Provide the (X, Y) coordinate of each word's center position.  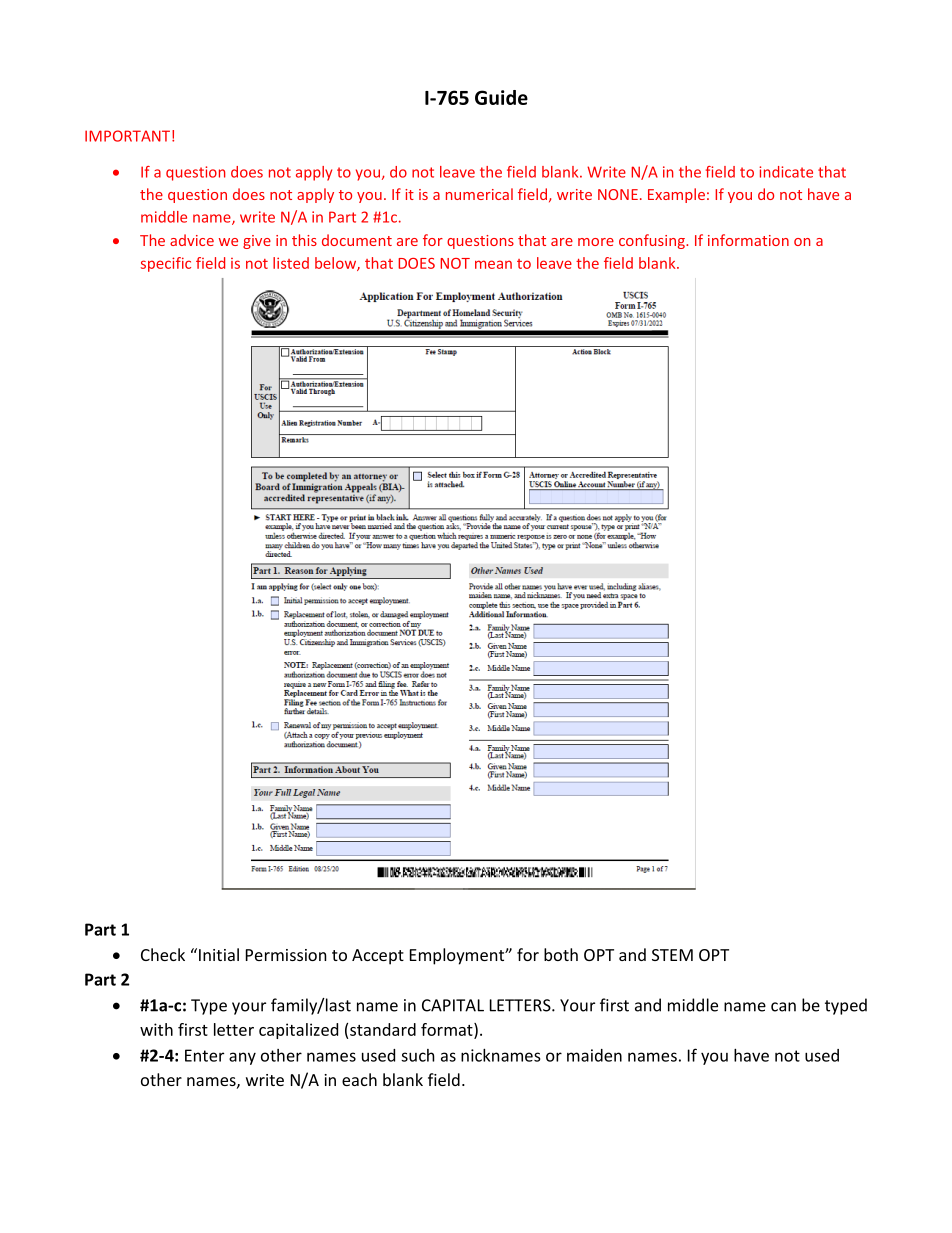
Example (676, 195)
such (418, 1055)
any (242, 1058)
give (257, 242)
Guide (501, 97)
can (783, 1007)
